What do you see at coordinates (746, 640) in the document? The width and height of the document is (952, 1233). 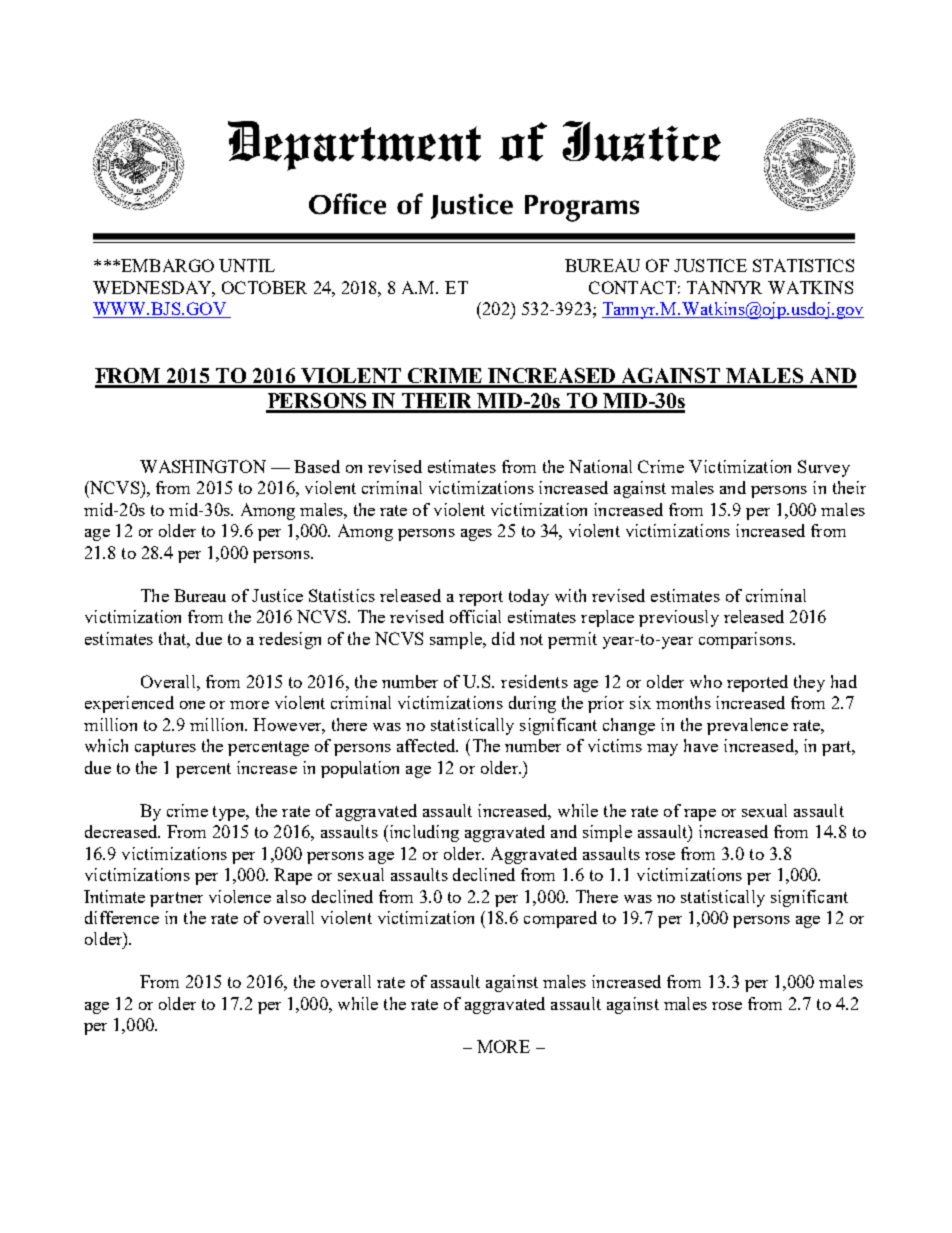 I see `comparisons` at bounding box center [746, 640].
